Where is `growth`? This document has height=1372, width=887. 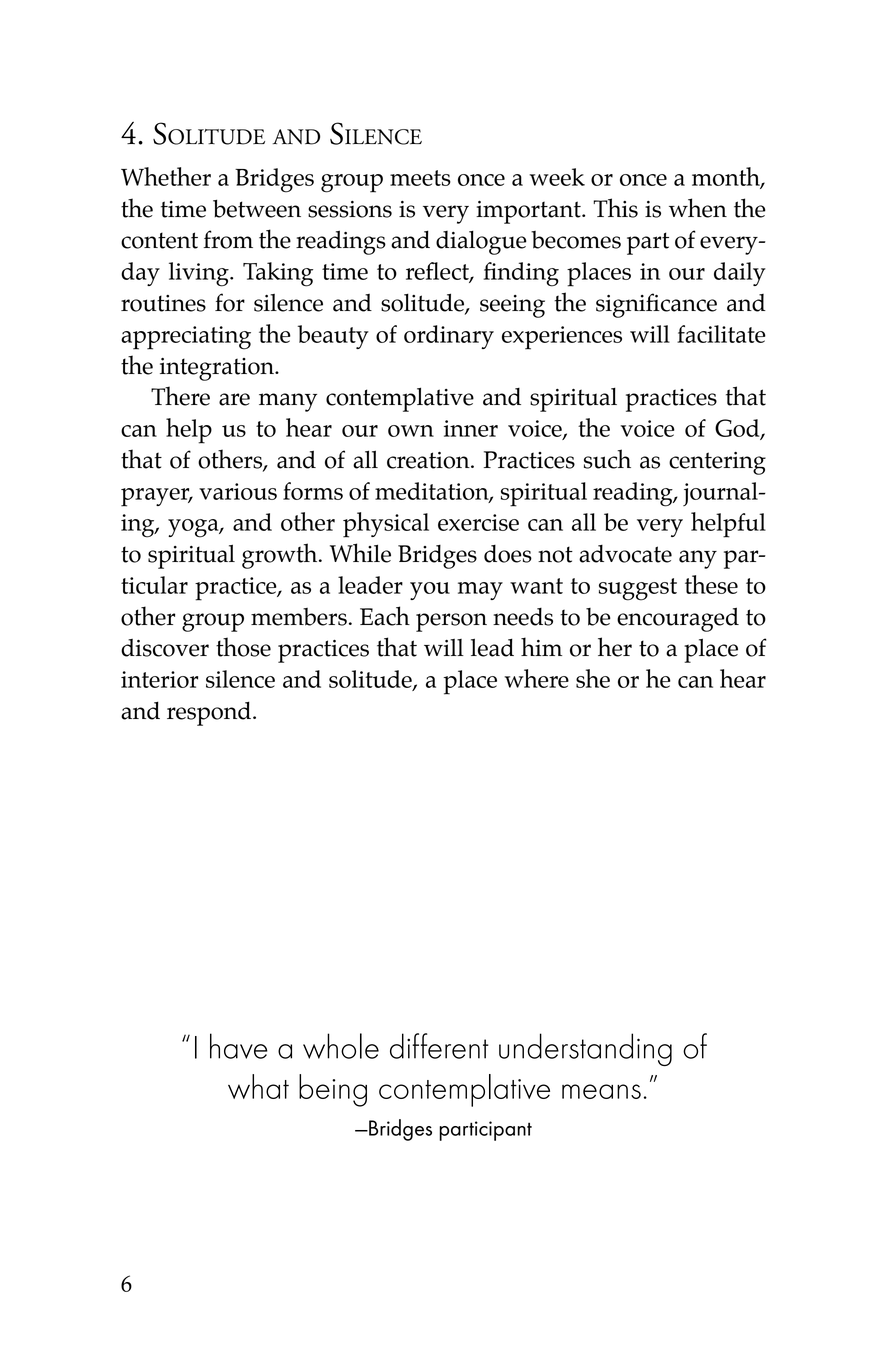
growth is located at coordinates (281, 556).
